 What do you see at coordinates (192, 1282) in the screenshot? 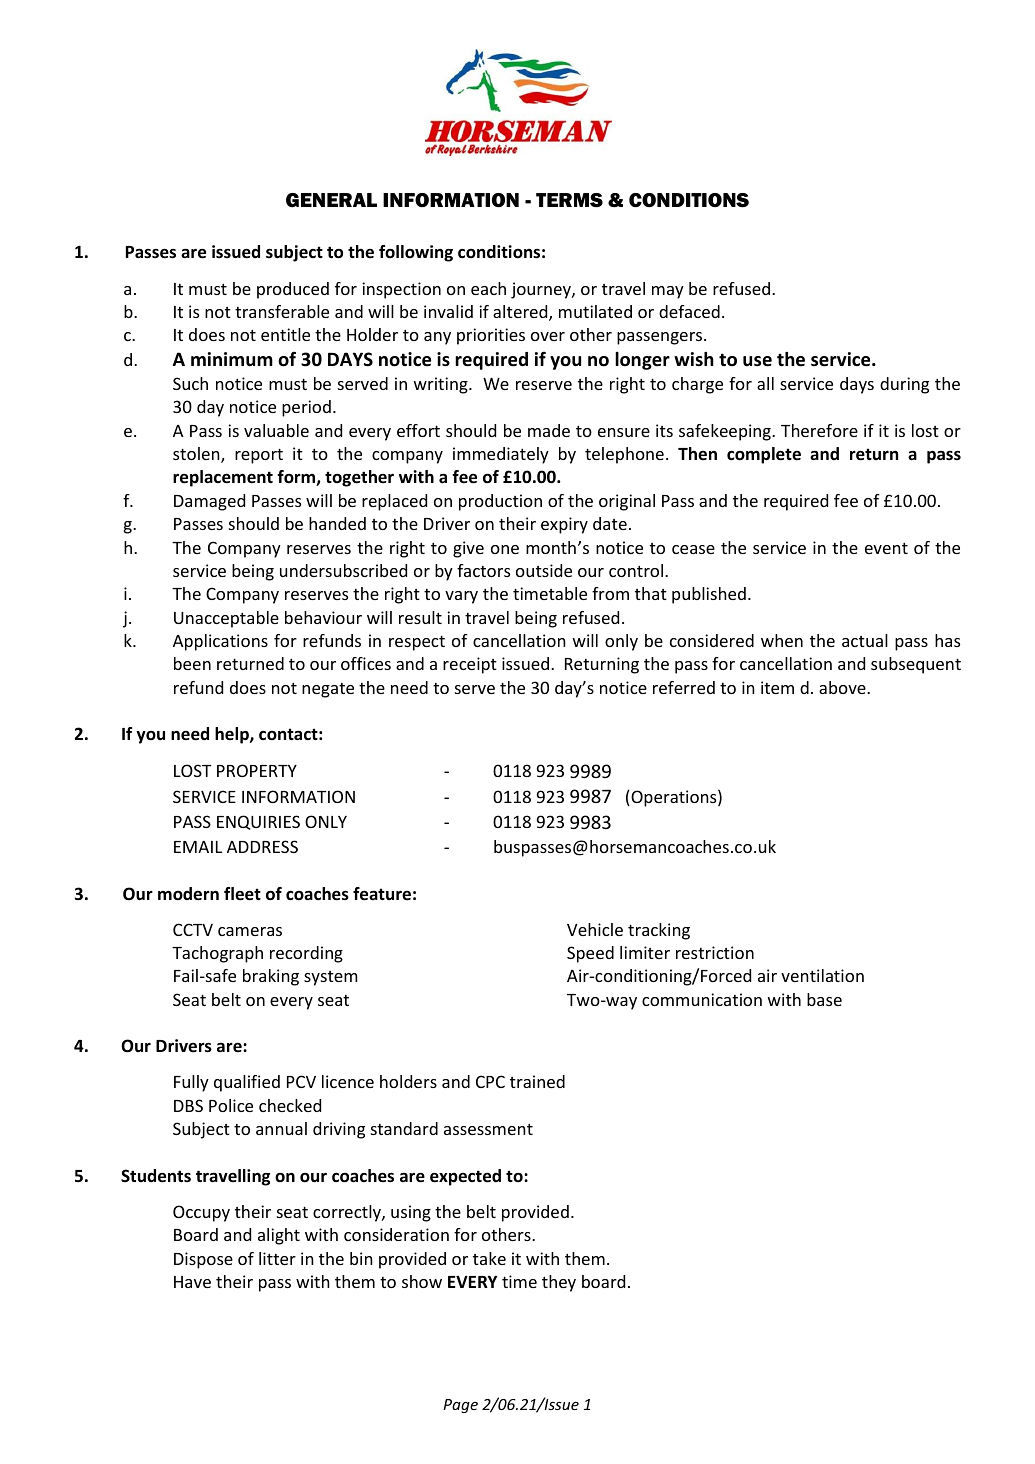
I see `Have` at bounding box center [192, 1282].
